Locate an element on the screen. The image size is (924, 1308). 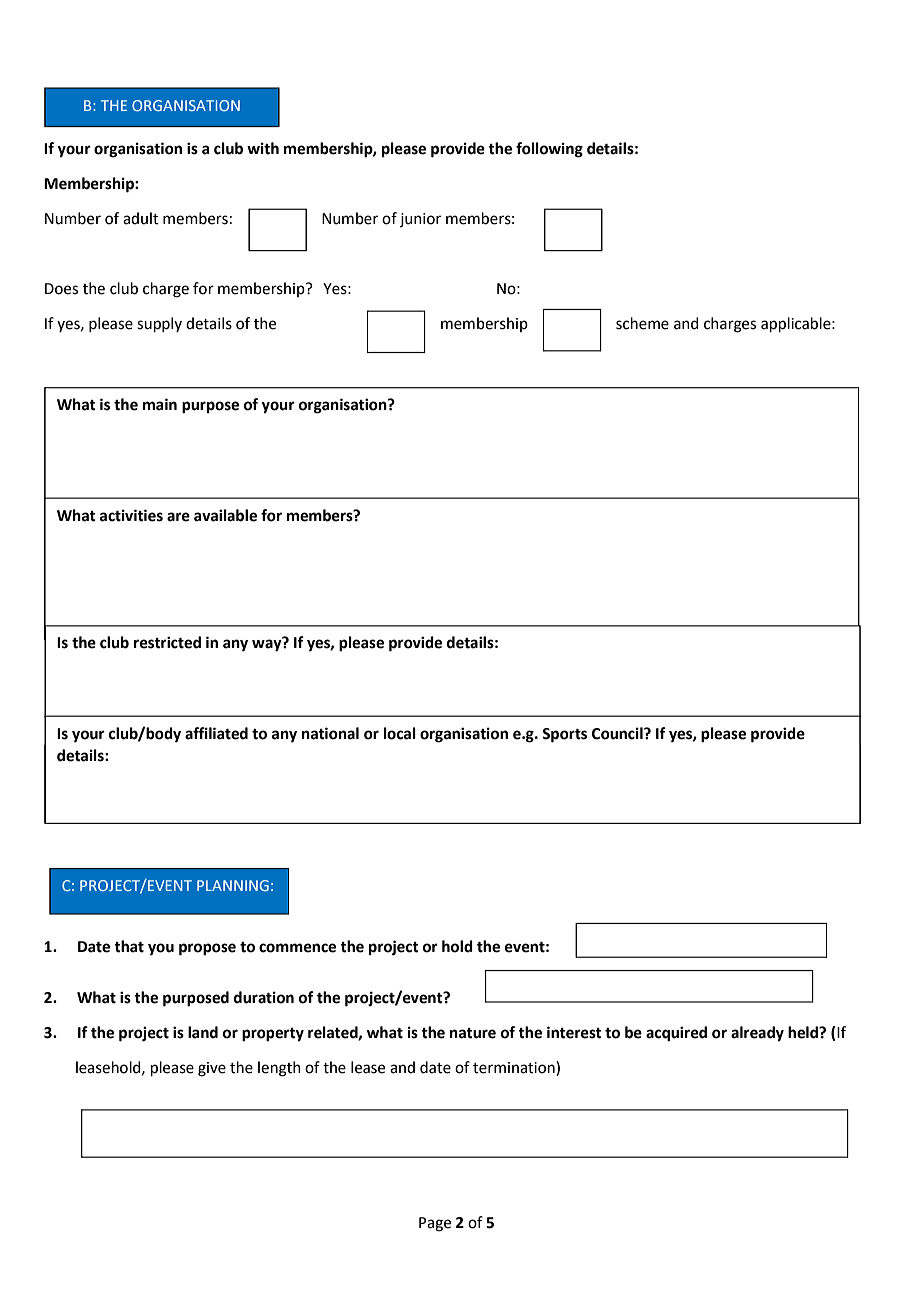
activities is located at coordinates (131, 515).
